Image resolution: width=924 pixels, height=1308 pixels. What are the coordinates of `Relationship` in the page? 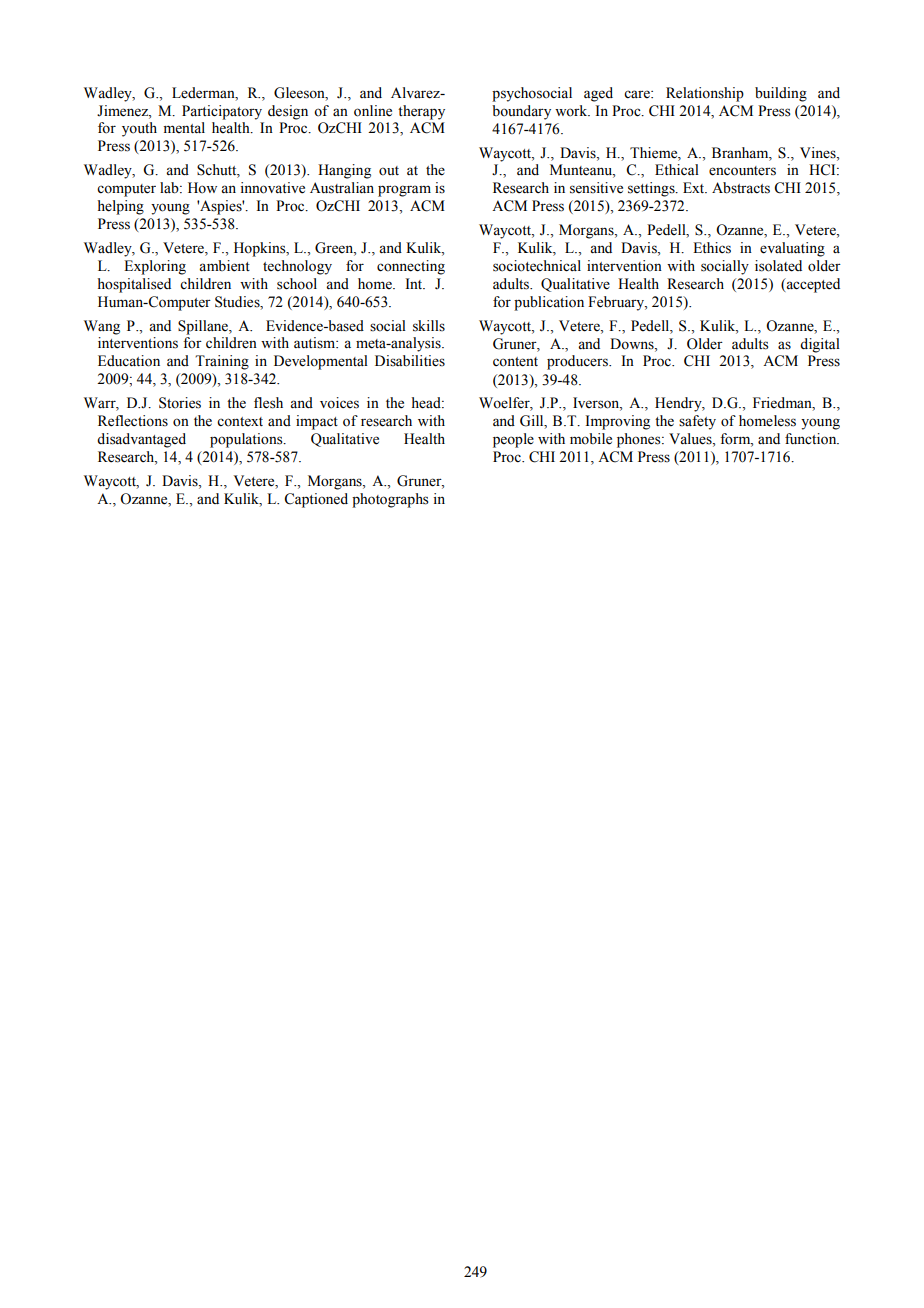 It's located at (705, 94).
